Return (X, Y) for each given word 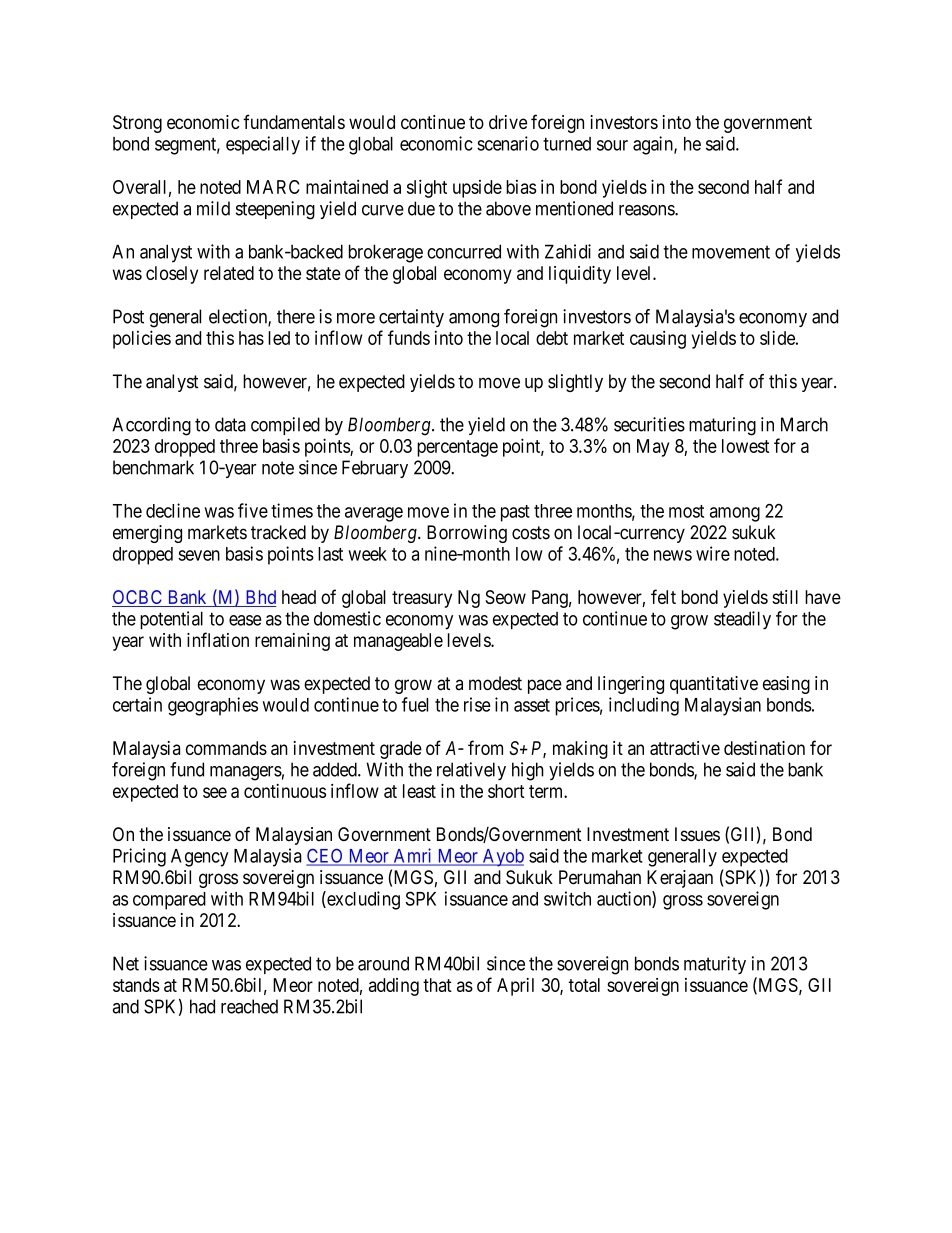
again (654, 145)
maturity (715, 965)
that (437, 985)
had (202, 1006)
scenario (508, 143)
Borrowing (467, 534)
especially (263, 145)
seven (199, 555)
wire (713, 553)
